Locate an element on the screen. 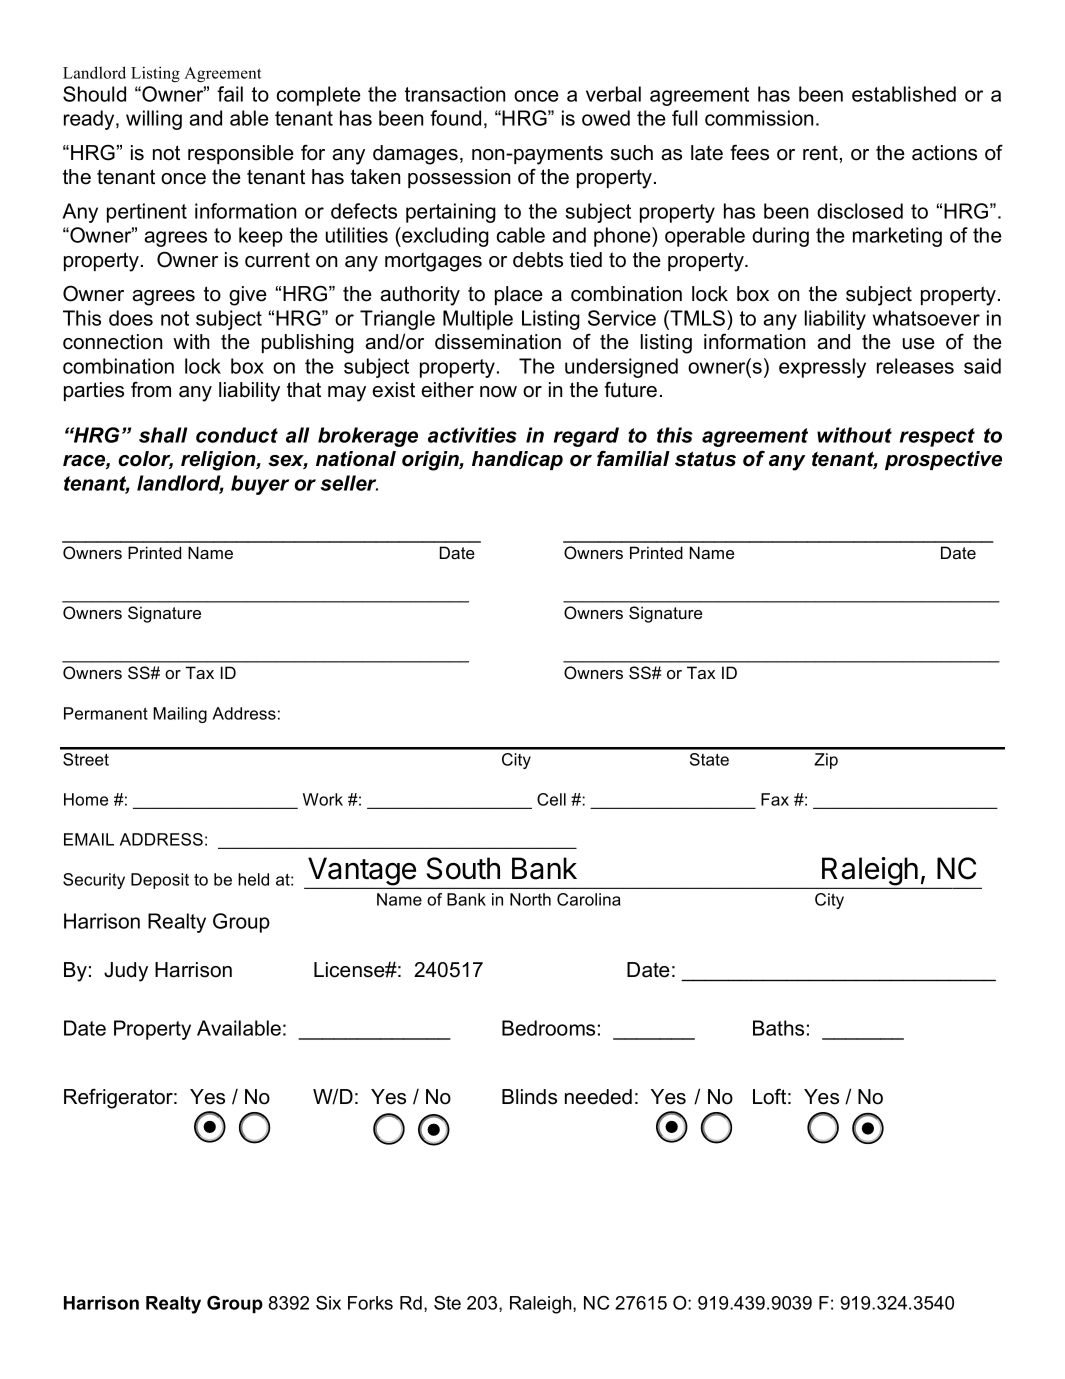 The width and height of the screenshot is (1065, 1379). willing is located at coordinates (154, 120).
